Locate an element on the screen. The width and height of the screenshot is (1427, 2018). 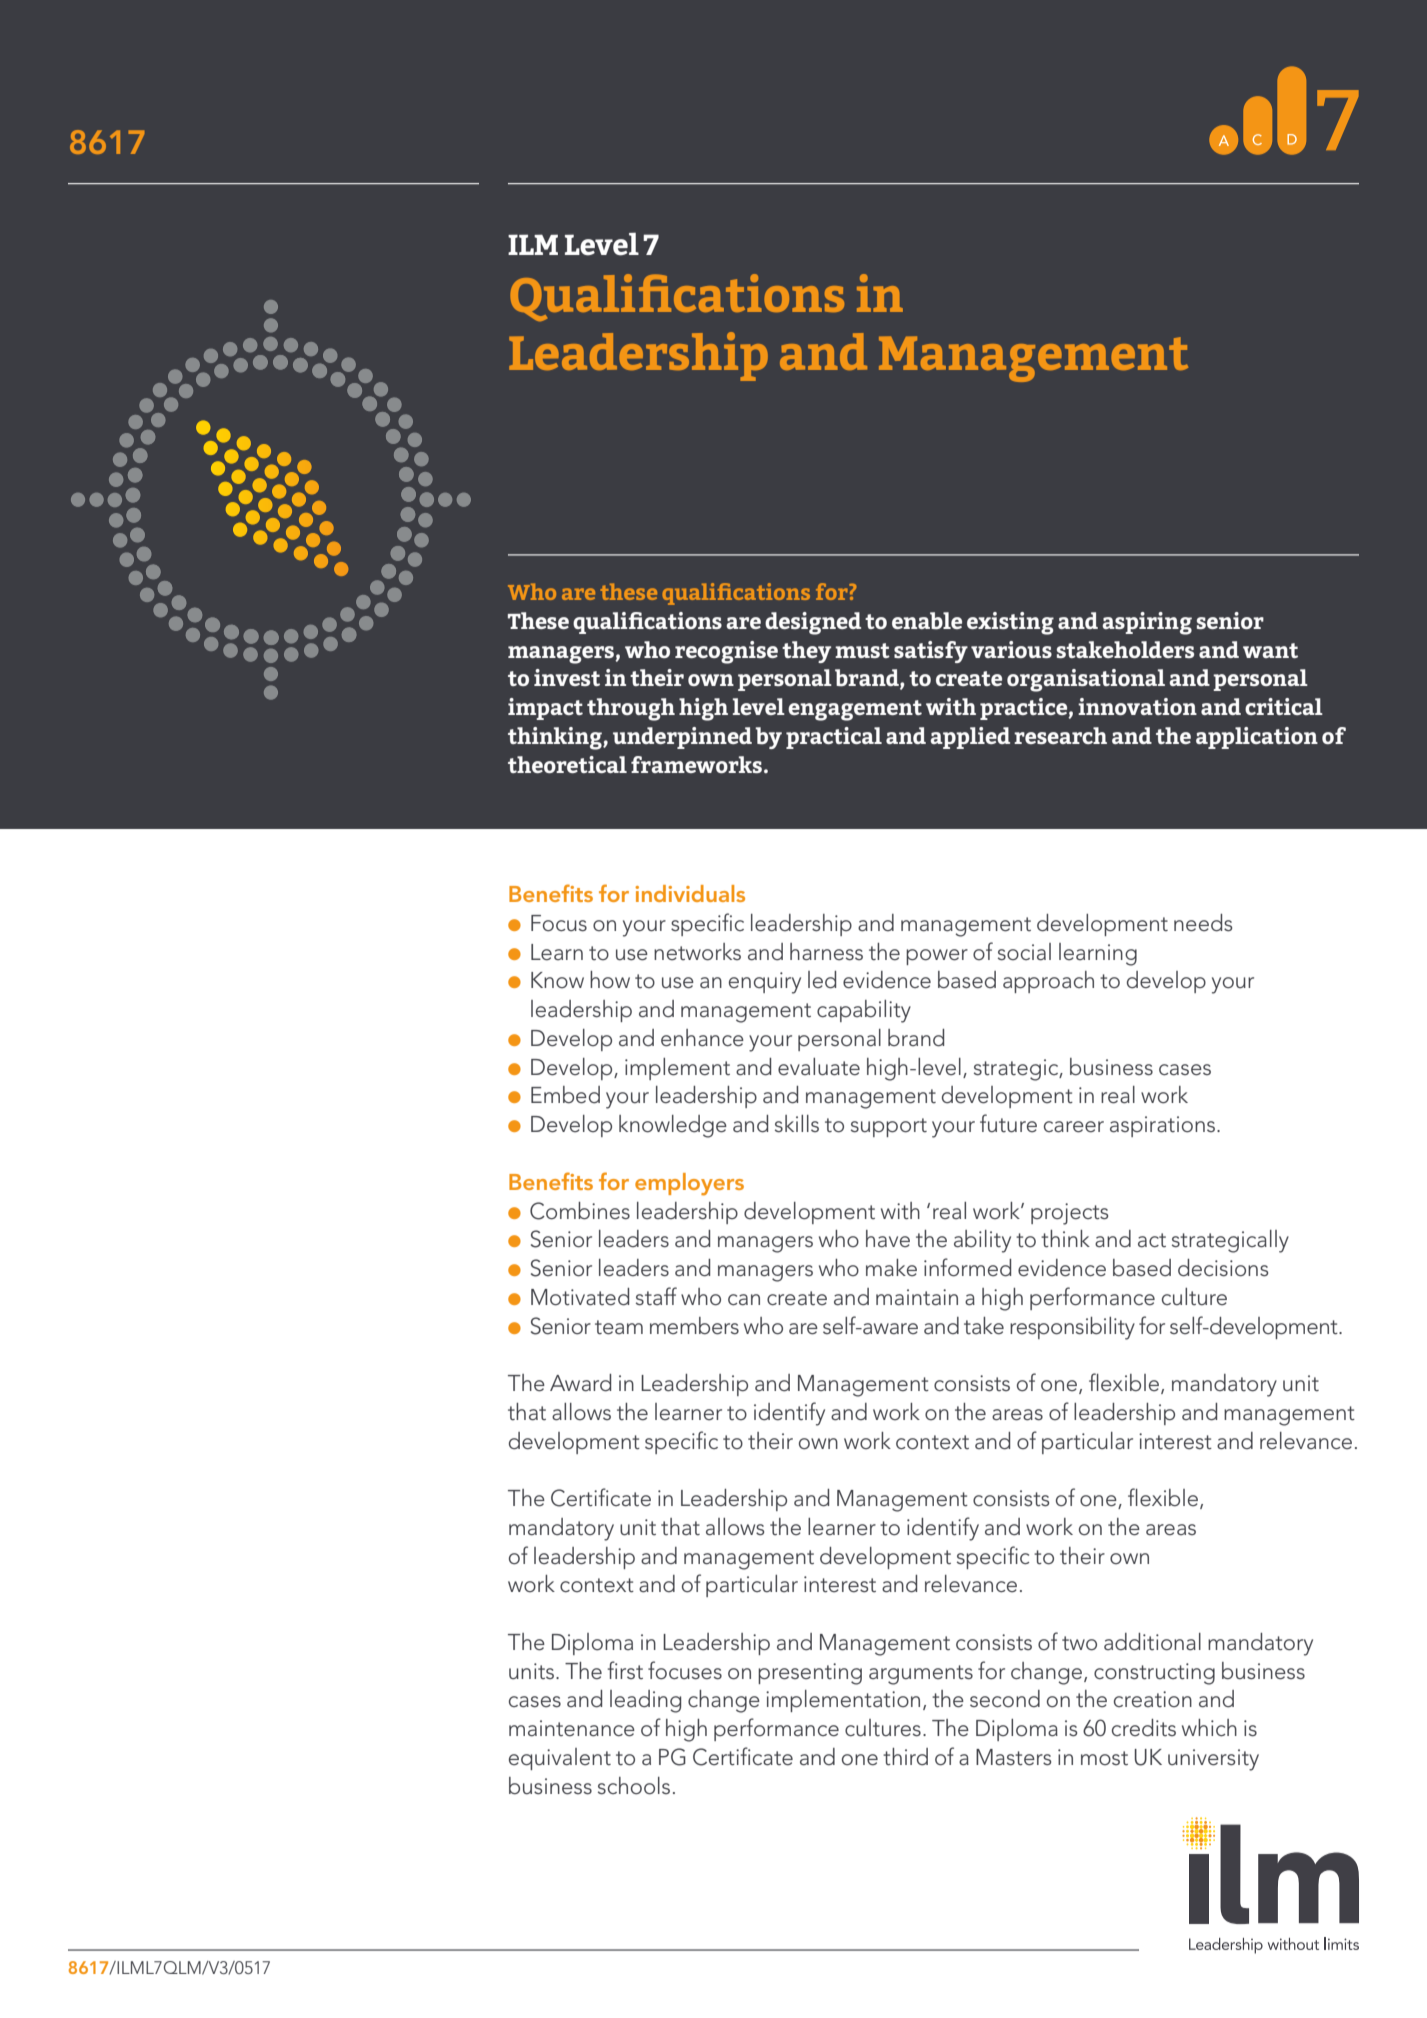
needs is located at coordinates (1203, 923).
